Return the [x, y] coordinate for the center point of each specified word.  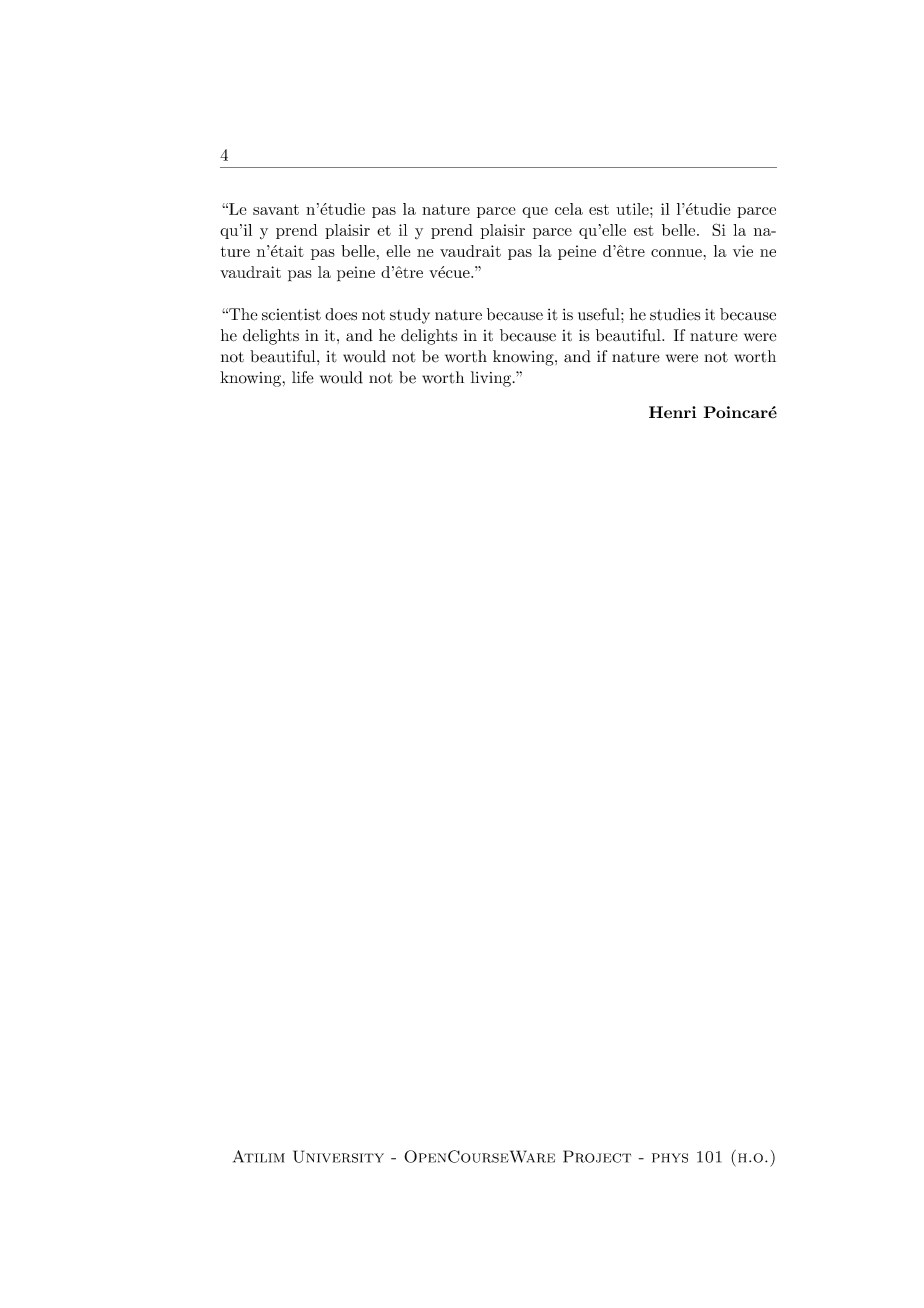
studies [675, 314]
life [303, 377]
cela [569, 209]
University [338, 1156]
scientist [291, 314]
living [491, 379]
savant [276, 209]
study [410, 316]
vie [743, 251]
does [341, 314]
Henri [672, 412]
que [535, 212]
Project [597, 1156]
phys [670, 1158]
